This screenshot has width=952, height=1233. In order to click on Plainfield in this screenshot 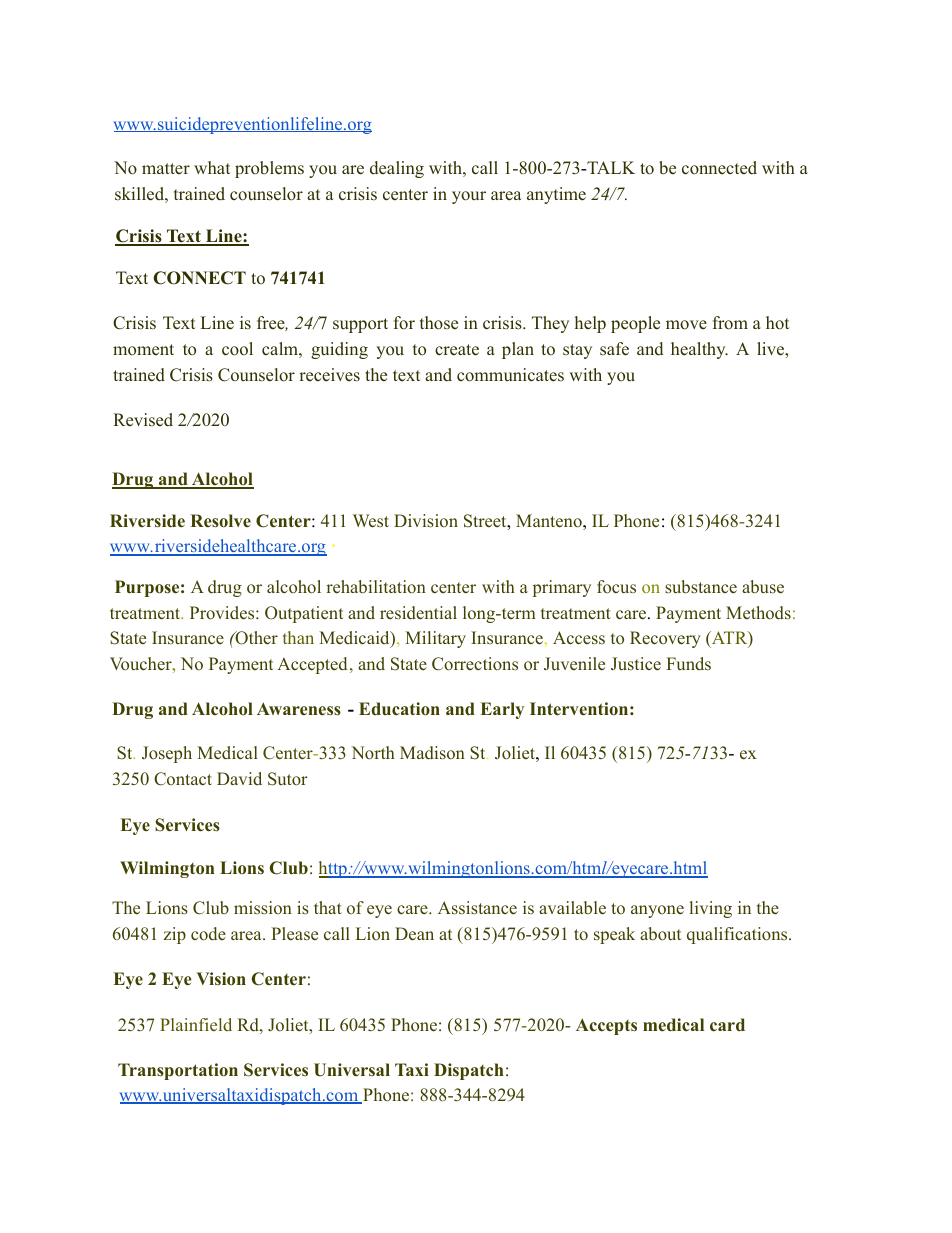, I will do `click(196, 1024)`.
